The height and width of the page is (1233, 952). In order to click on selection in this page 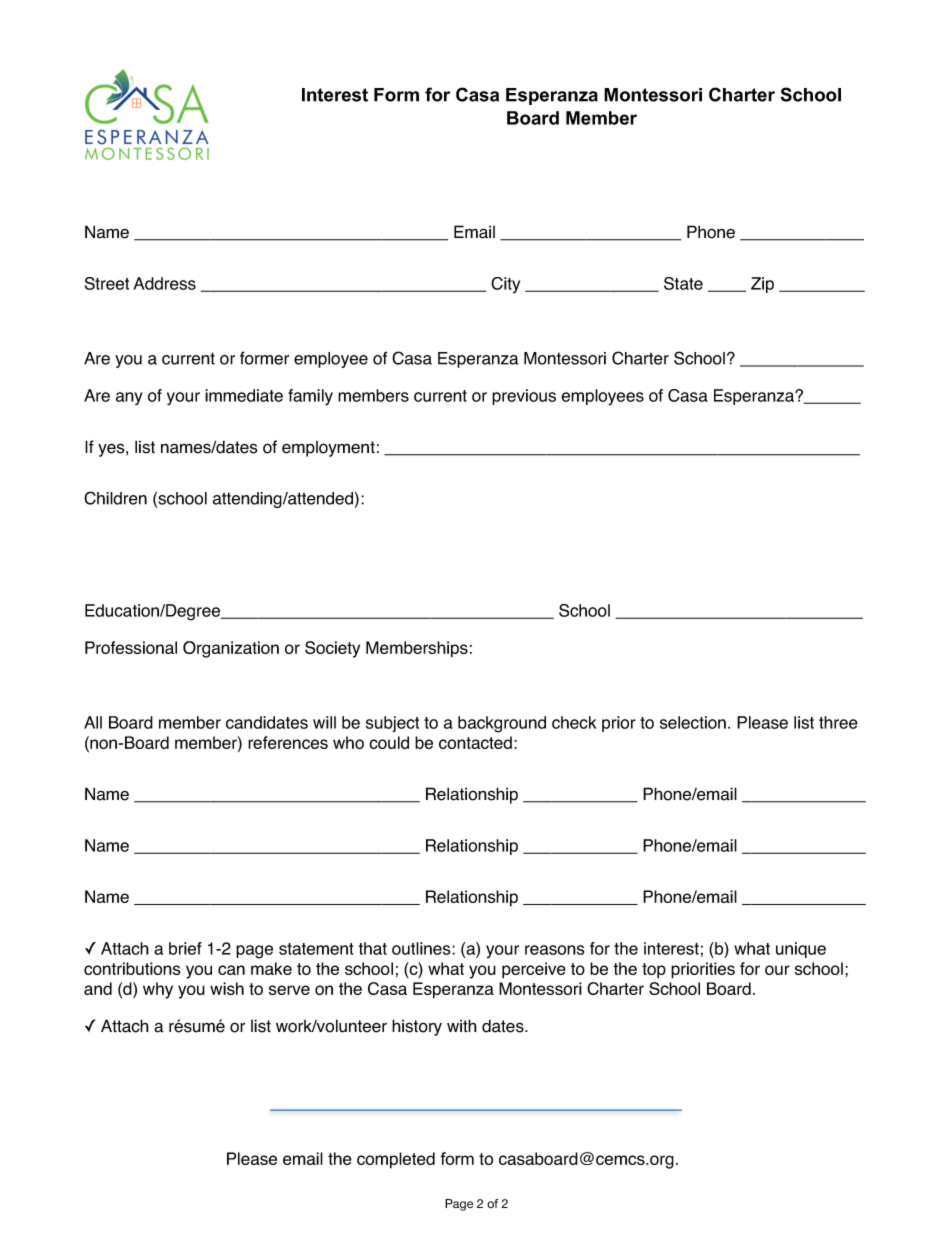, I will do `click(693, 722)`.
